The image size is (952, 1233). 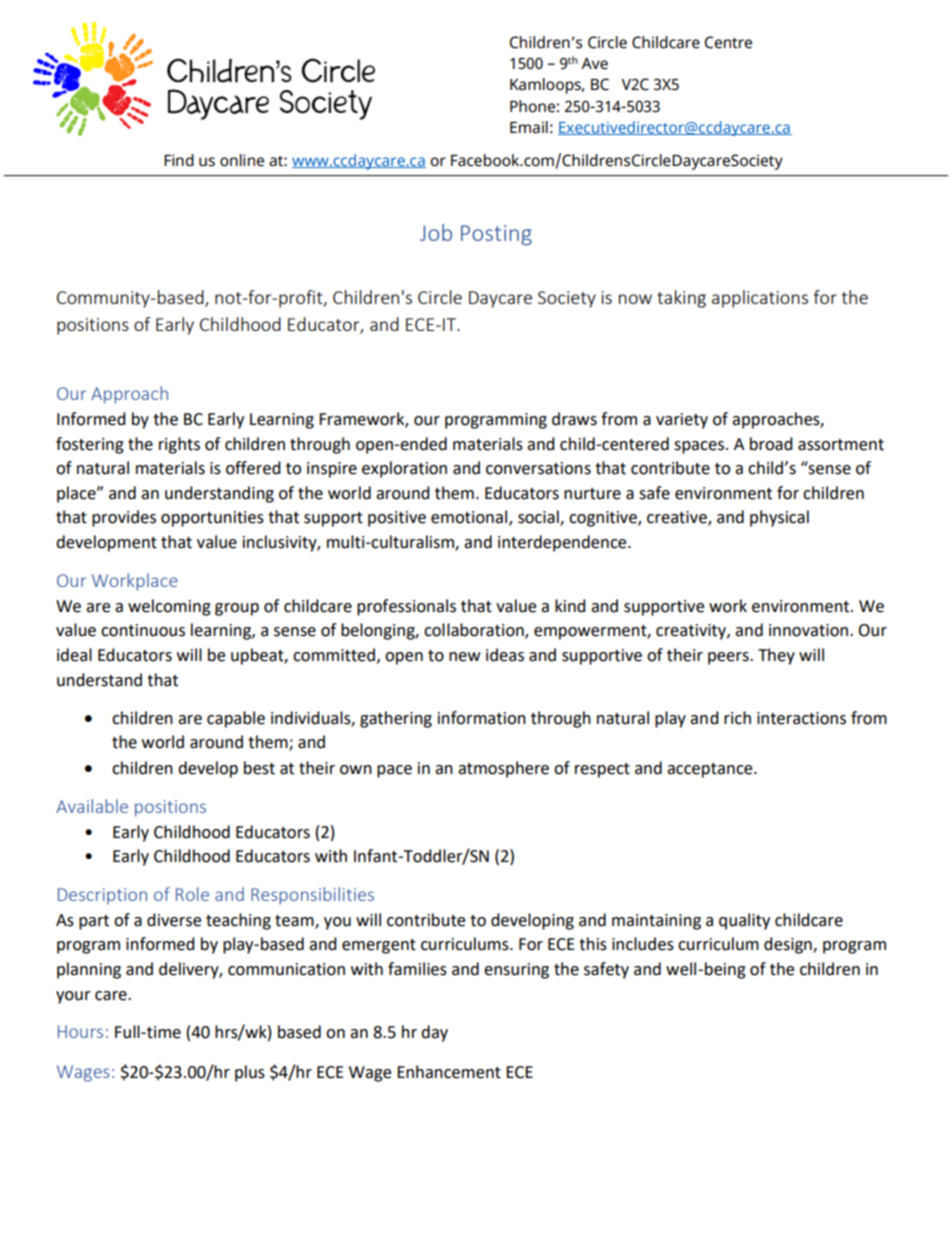 I want to click on Hours, so click(x=80, y=1031).
